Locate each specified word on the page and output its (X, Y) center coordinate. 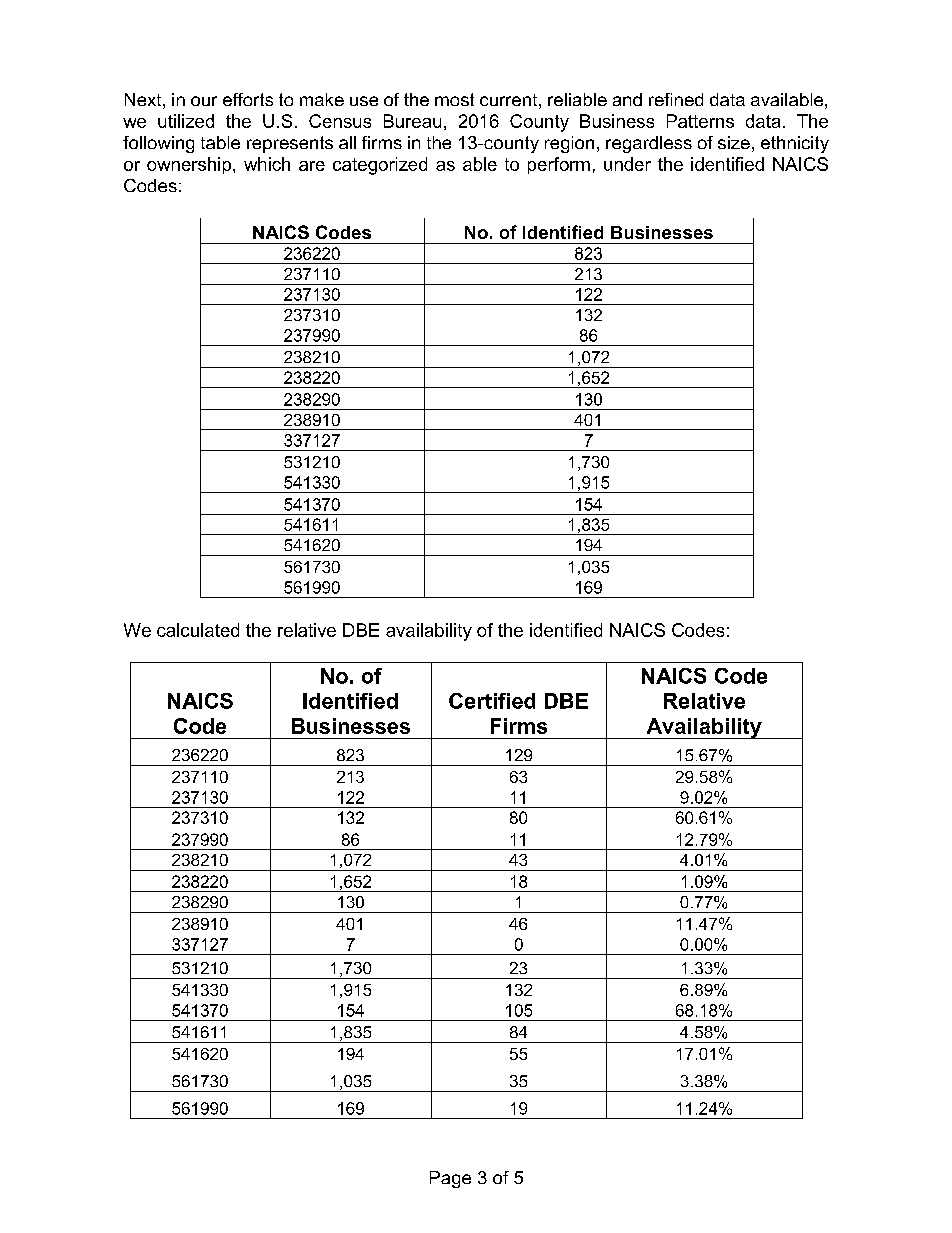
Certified (492, 701)
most (454, 99)
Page (450, 1179)
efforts (248, 99)
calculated (198, 630)
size (734, 142)
